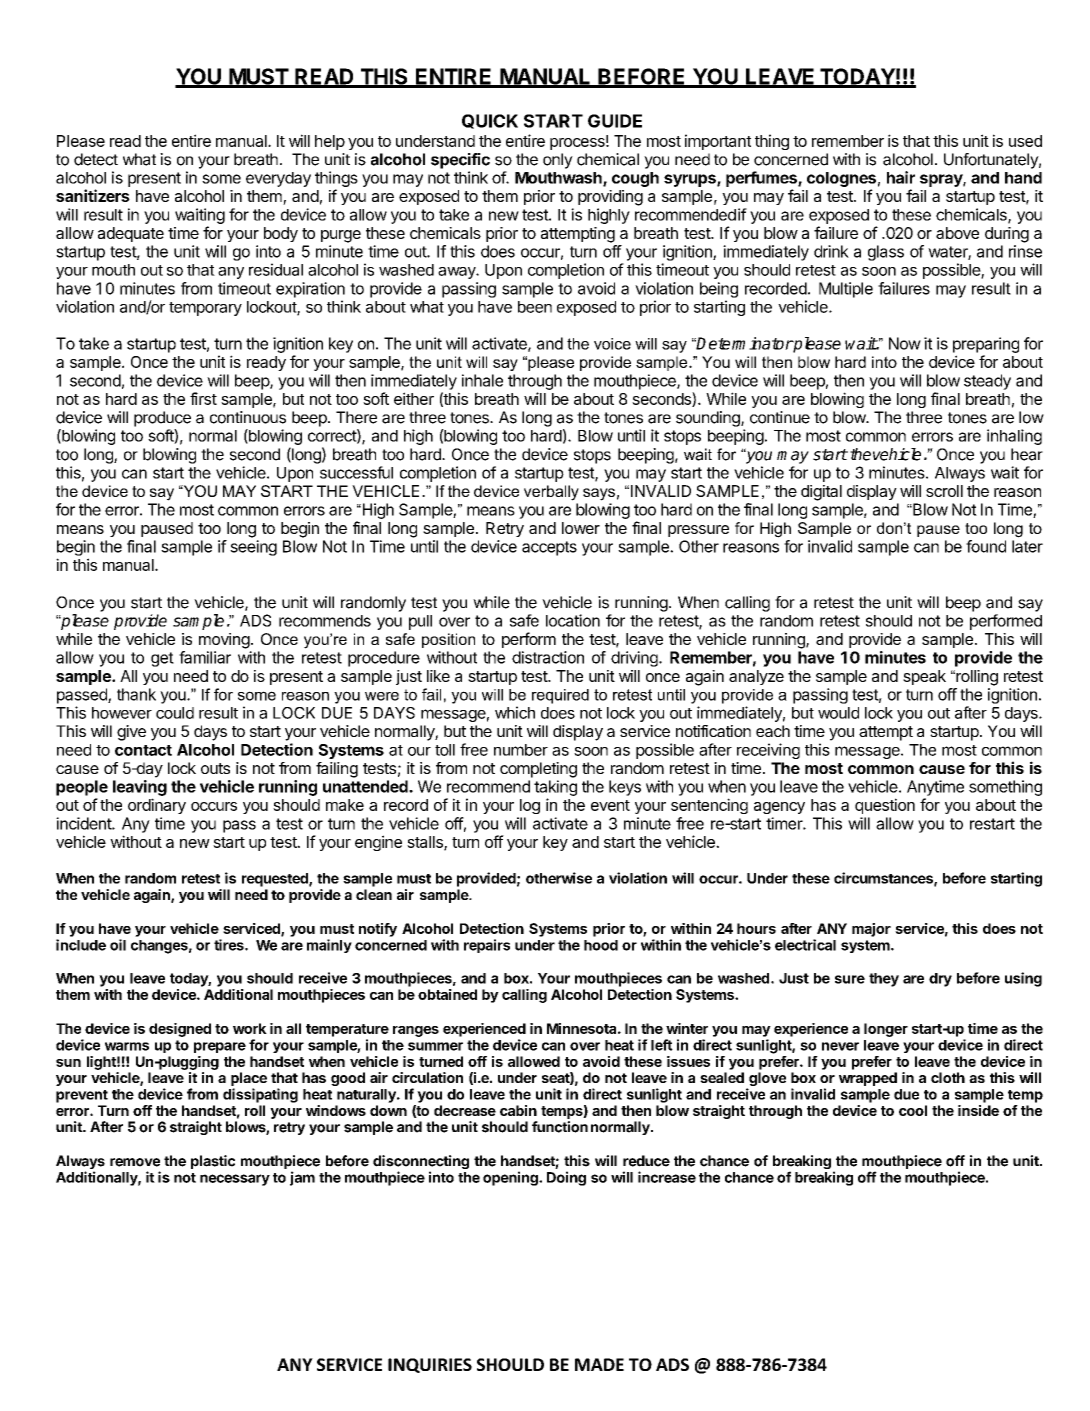 The width and height of the screenshot is (1090, 1411). Describe the element at coordinates (924, 677) in the screenshot. I see `speak` at that location.
